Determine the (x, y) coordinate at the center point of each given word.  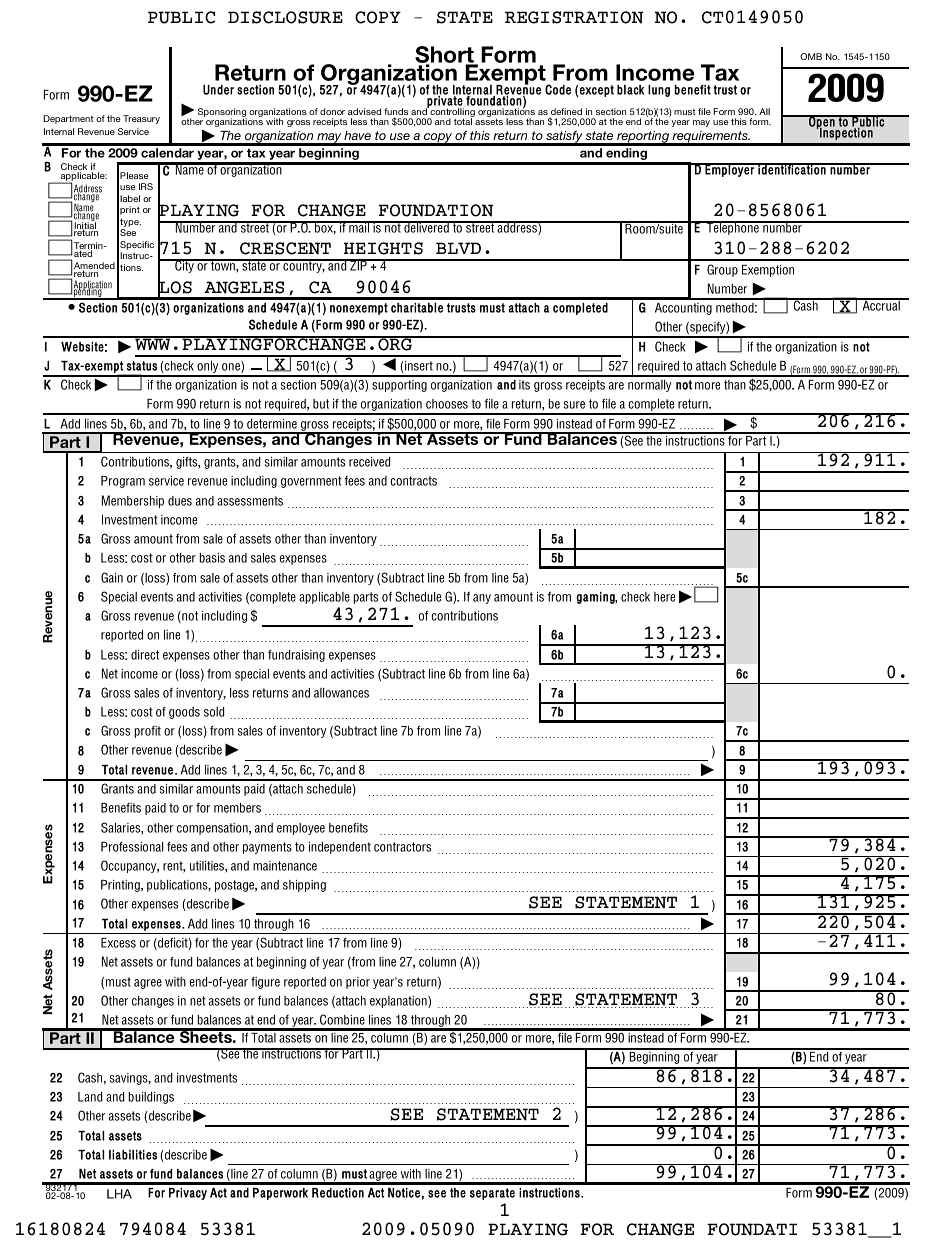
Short (445, 56)
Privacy (188, 1194)
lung (659, 91)
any (482, 599)
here (664, 597)
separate (492, 1194)
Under (218, 90)
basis (212, 558)
